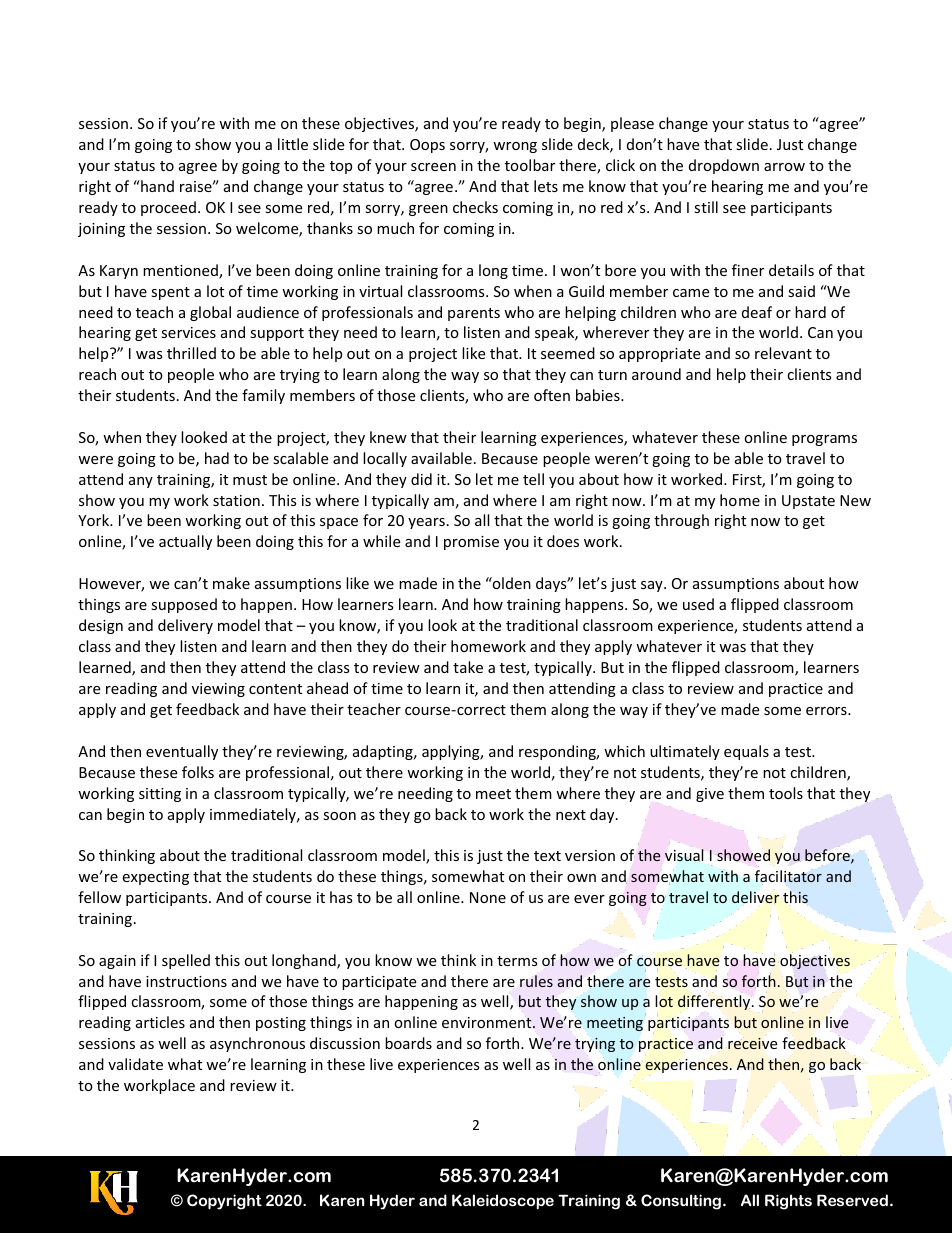  What do you see at coordinates (724, 166) in the screenshot?
I see `dropdown` at bounding box center [724, 166].
